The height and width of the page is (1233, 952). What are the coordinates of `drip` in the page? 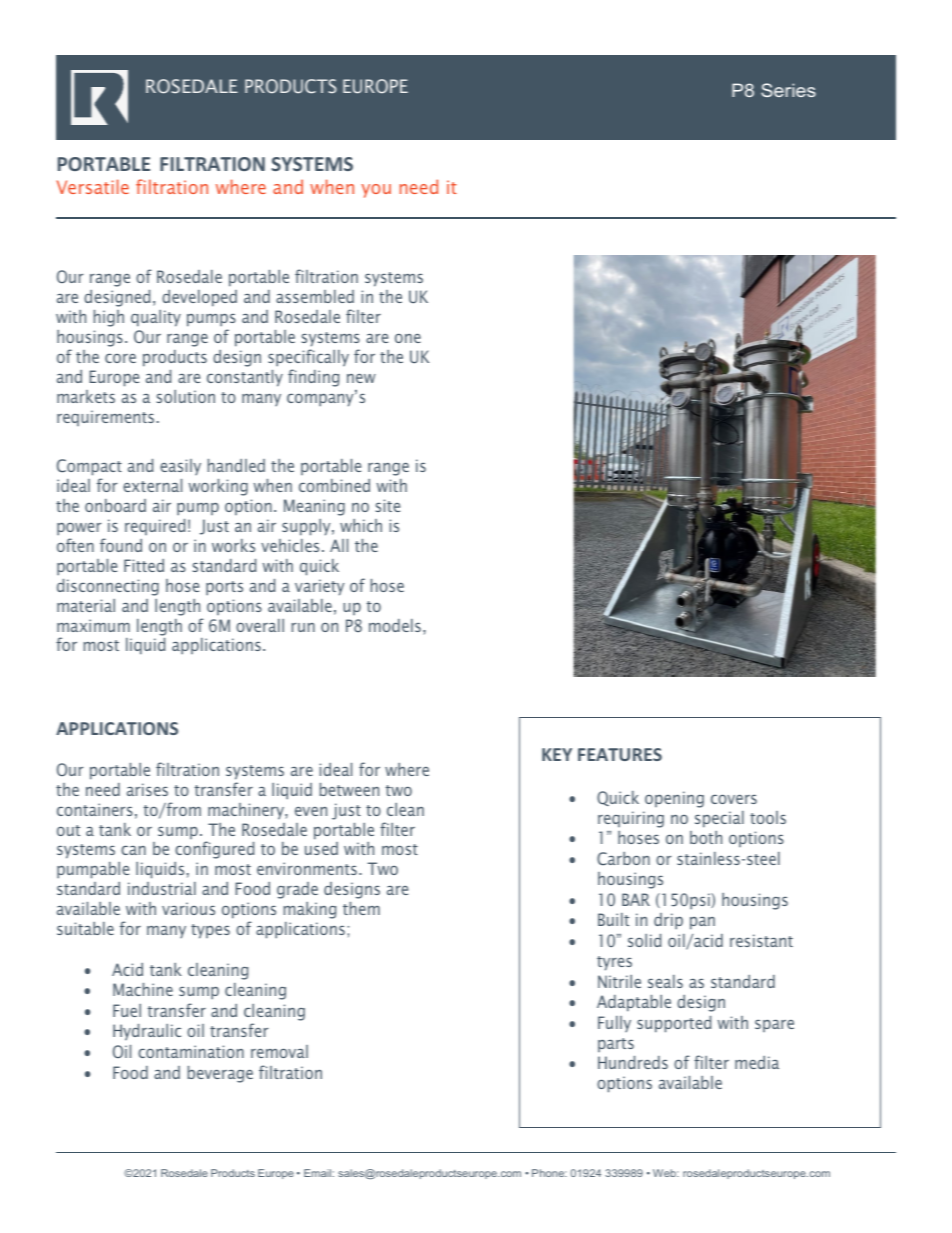 It's located at (668, 921).
